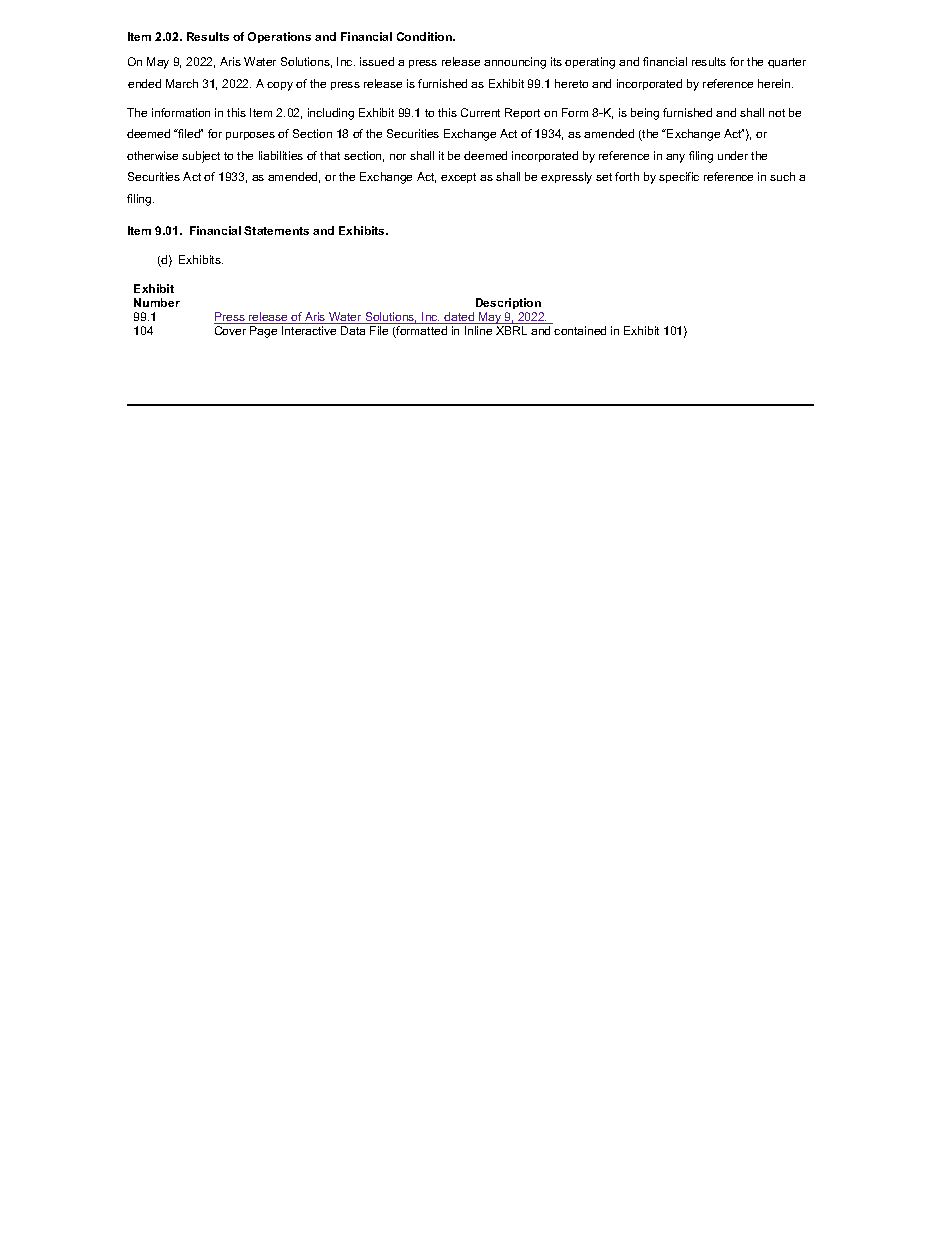  Describe the element at coordinates (733, 155) in the screenshot. I see `under` at that location.
